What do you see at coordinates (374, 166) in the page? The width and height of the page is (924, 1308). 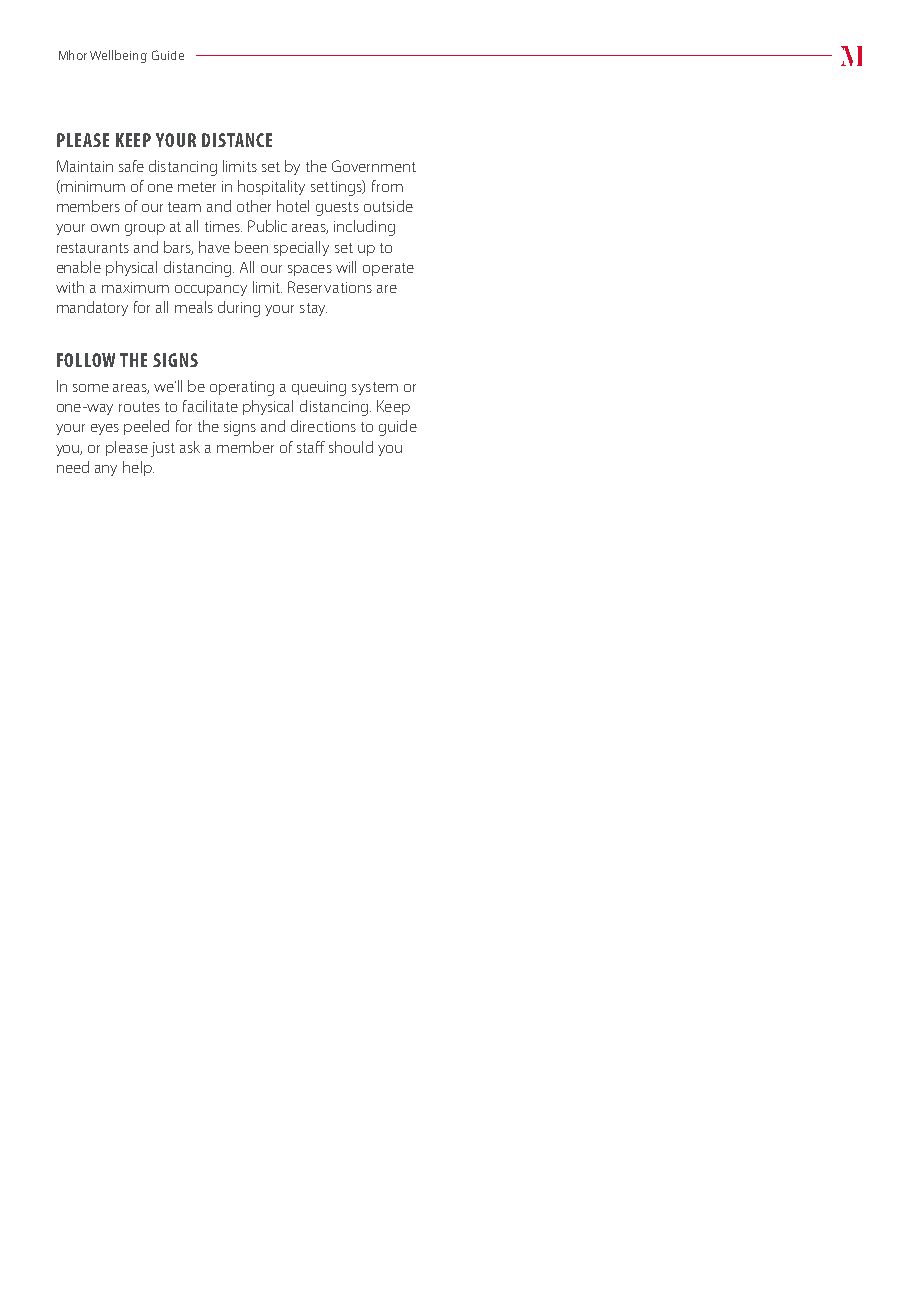 I see `Government` at bounding box center [374, 166].
